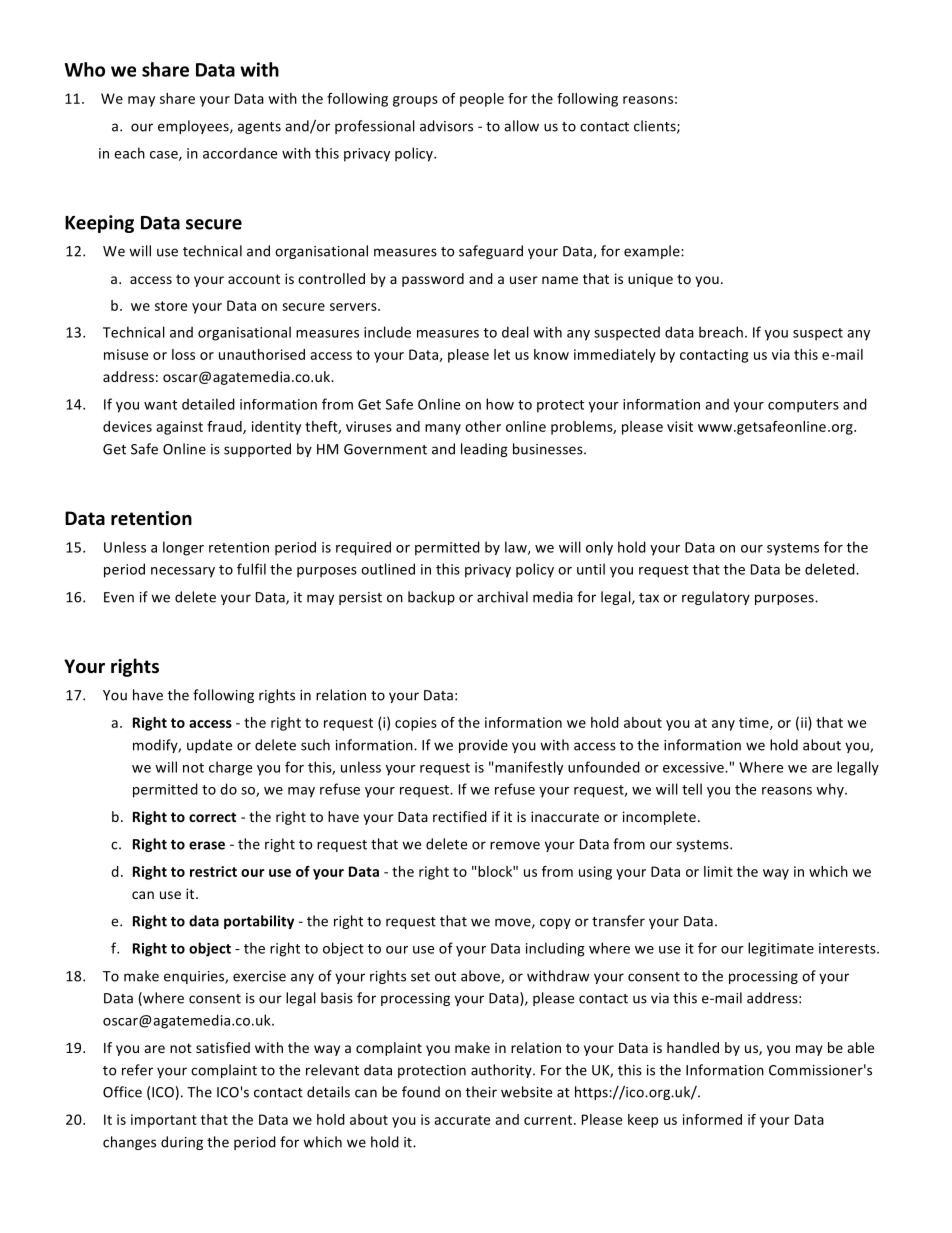  What do you see at coordinates (482, 100) in the document?
I see `people` at bounding box center [482, 100].
